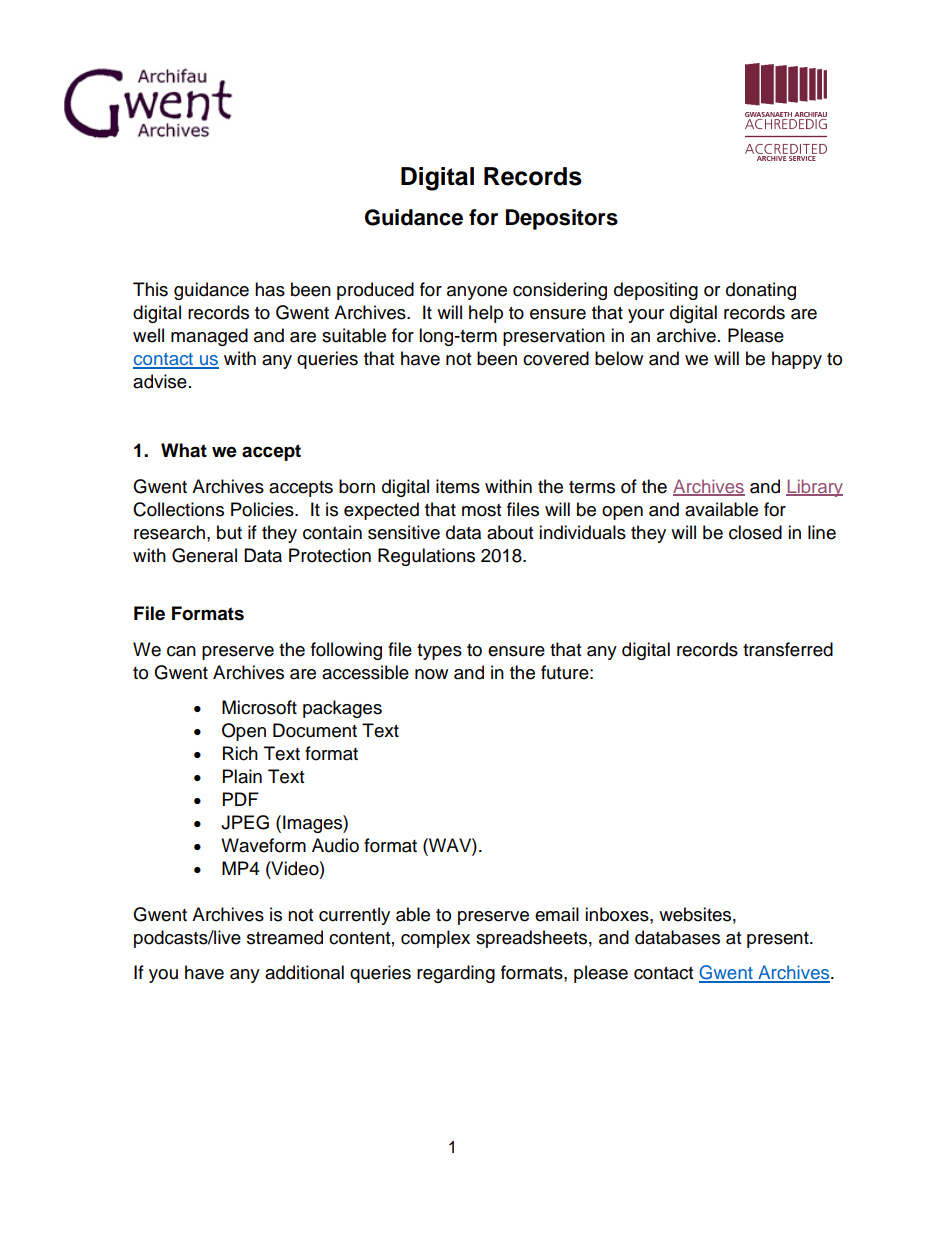 Image resolution: width=952 pixels, height=1233 pixels. Describe the element at coordinates (342, 709) in the screenshot. I see `packages` at that location.
